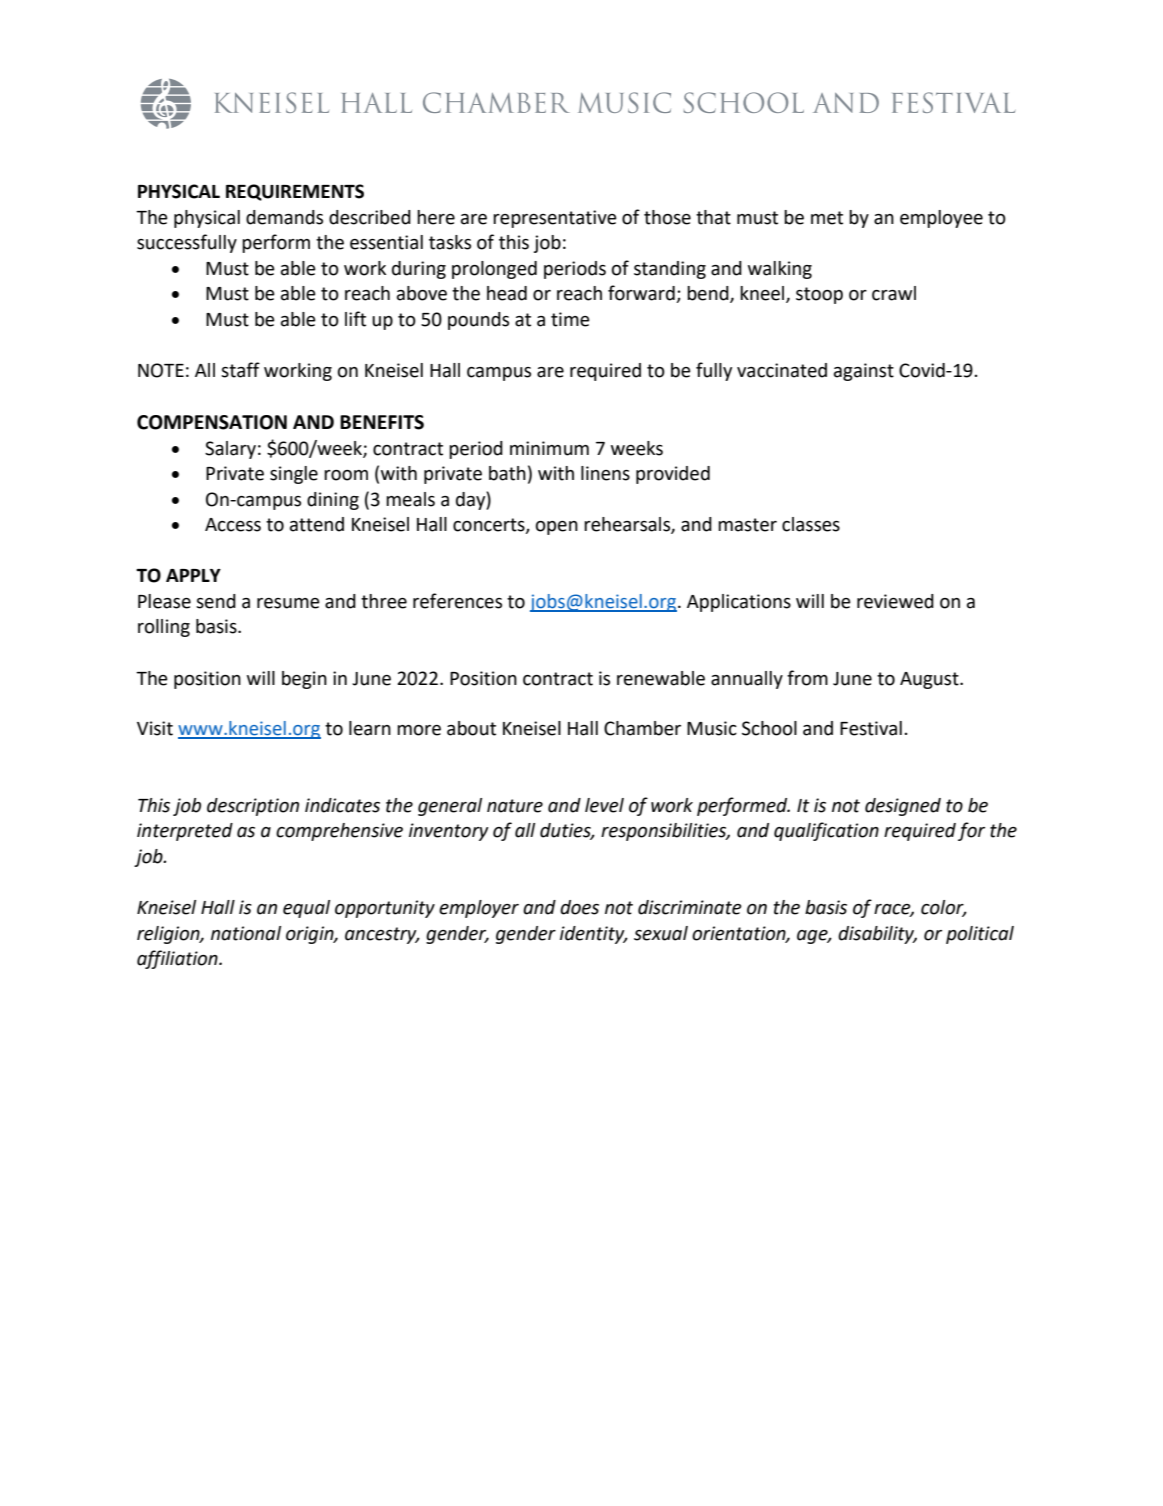 This image has height=1506, width=1163. What do you see at coordinates (555, 219) in the image?
I see `representative` at bounding box center [555, 219].
